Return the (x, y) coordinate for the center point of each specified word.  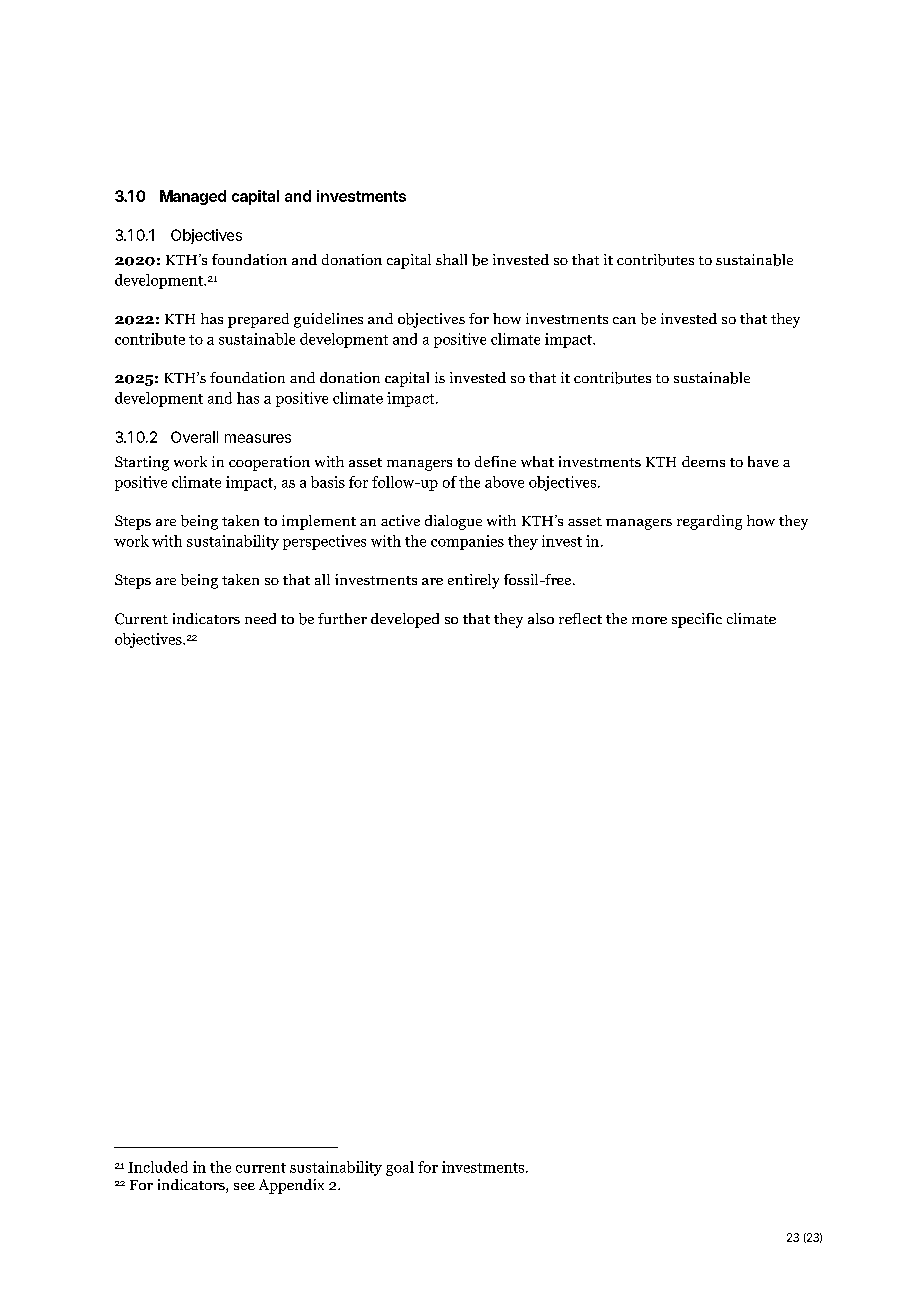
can (624, 320)
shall (451, 259)
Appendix (291, 1186)
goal (400, 1168)
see (244, 1186)
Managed (193, 197)
